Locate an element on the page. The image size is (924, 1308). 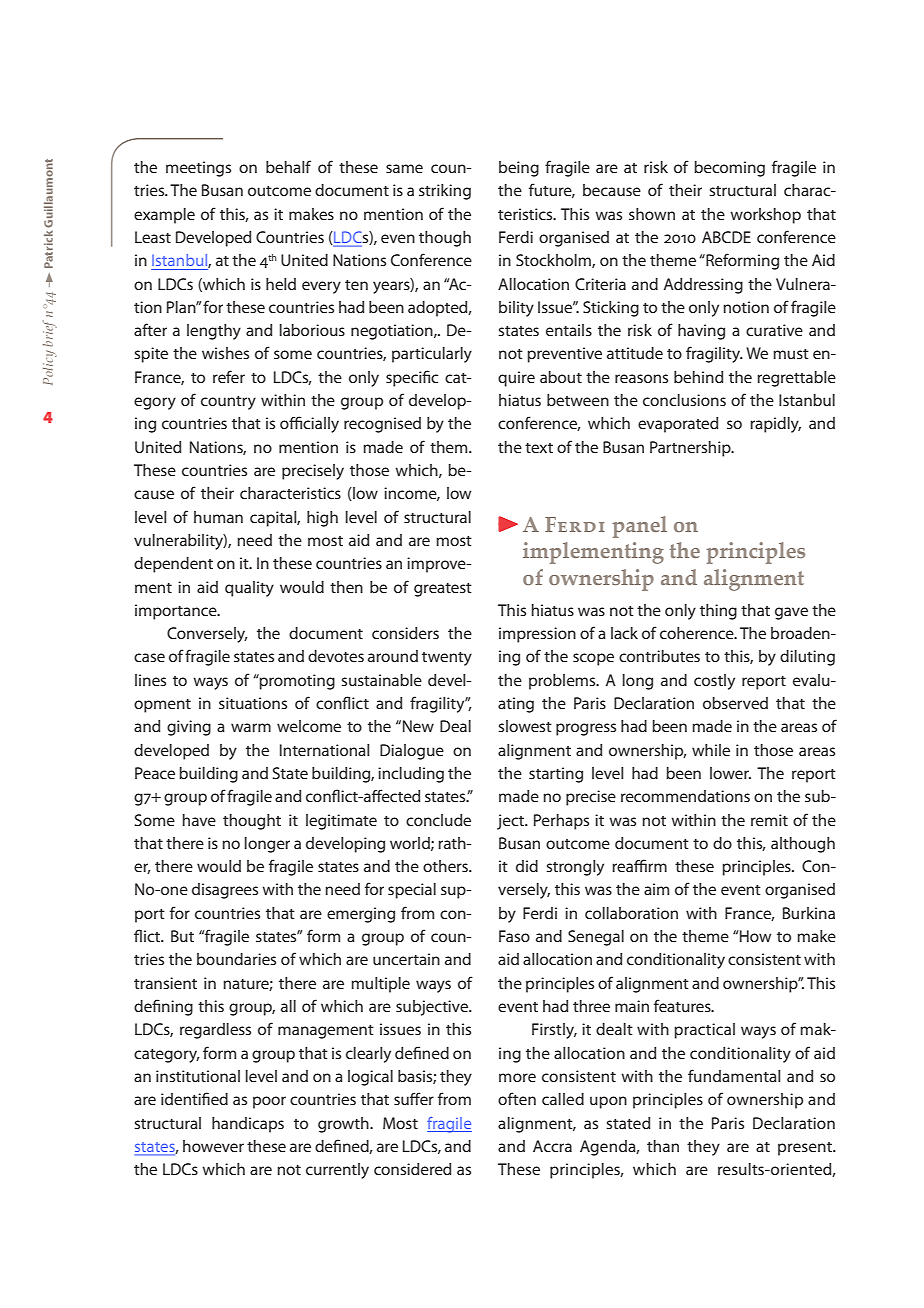
striking is located at coordinates (445, 192).
